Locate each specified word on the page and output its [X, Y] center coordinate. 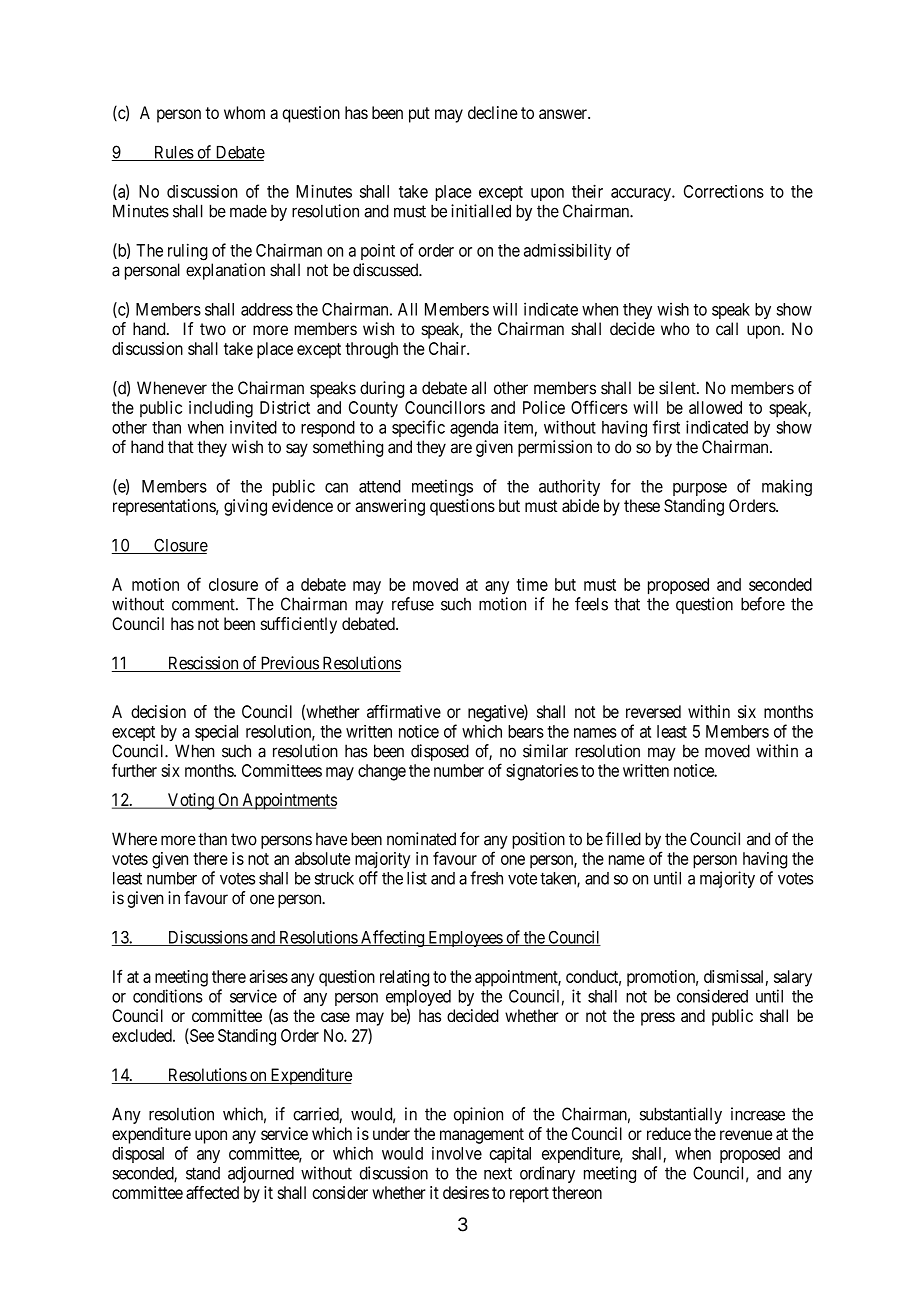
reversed [653, 711]
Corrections [724, 191]
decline [493, 112]
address [267, 309]
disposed [440, 752]
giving [245, 507]
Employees [465, 939]
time [532, 584]
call [727, 329]
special [216, 732]
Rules [173, 153]
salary [793, 978]
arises [268, 976]
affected [212, 1192]
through [371, 350]
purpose [700, 489]
